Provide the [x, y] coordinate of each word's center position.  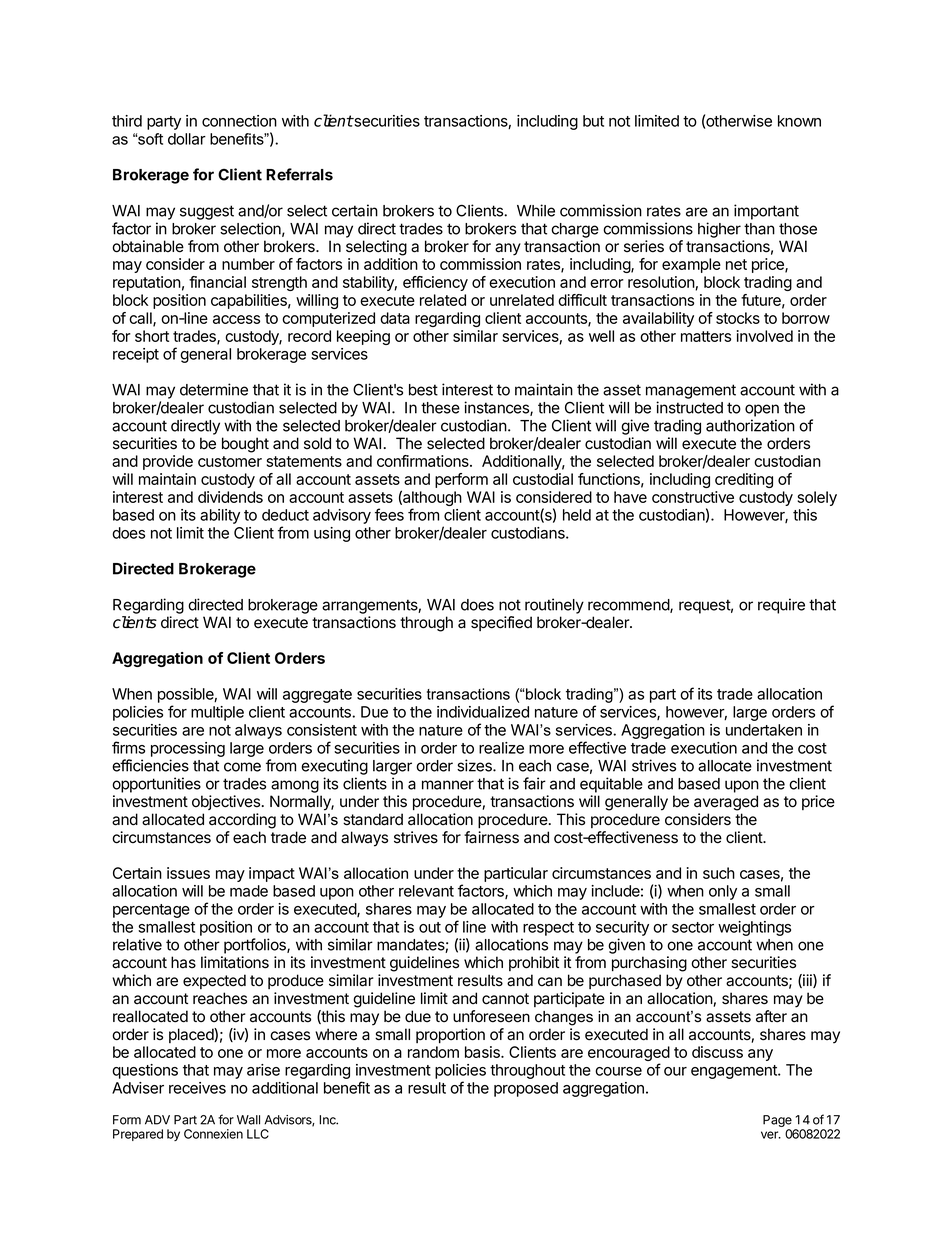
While [536, 210]
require [781, 606]
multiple [217, 713]
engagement [735, 1072]
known [799, 121]
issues [188, 873]
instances [497, 408]
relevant [426, 891]
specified [501, 623]
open [762, 410]
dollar [187, 139]
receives [197, 1088]
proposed [526, 1089]
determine [214, 389]
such [719, 873]
